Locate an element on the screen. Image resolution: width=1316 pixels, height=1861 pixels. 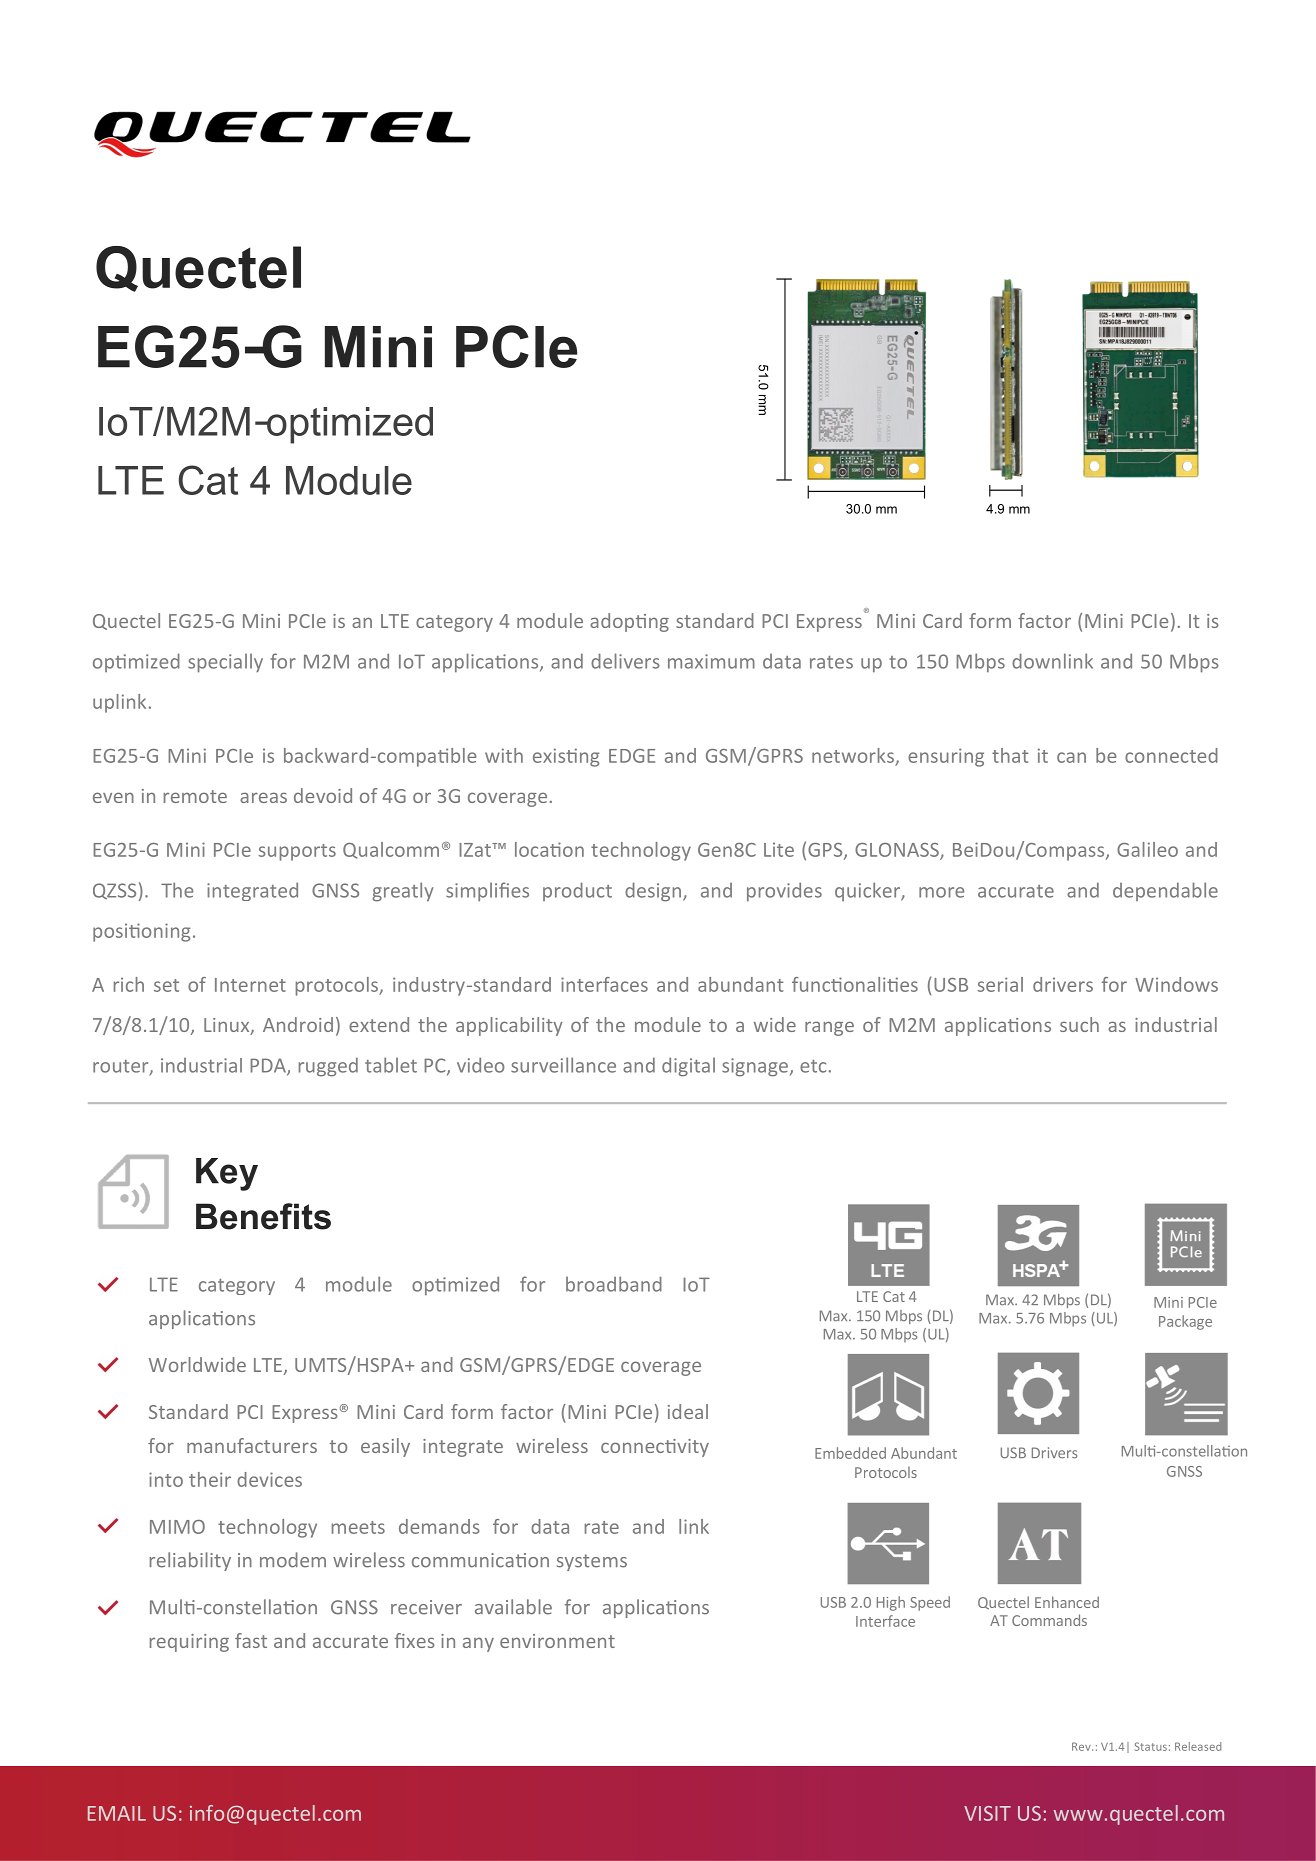
dependable is located at coordinates (1165, 891).
